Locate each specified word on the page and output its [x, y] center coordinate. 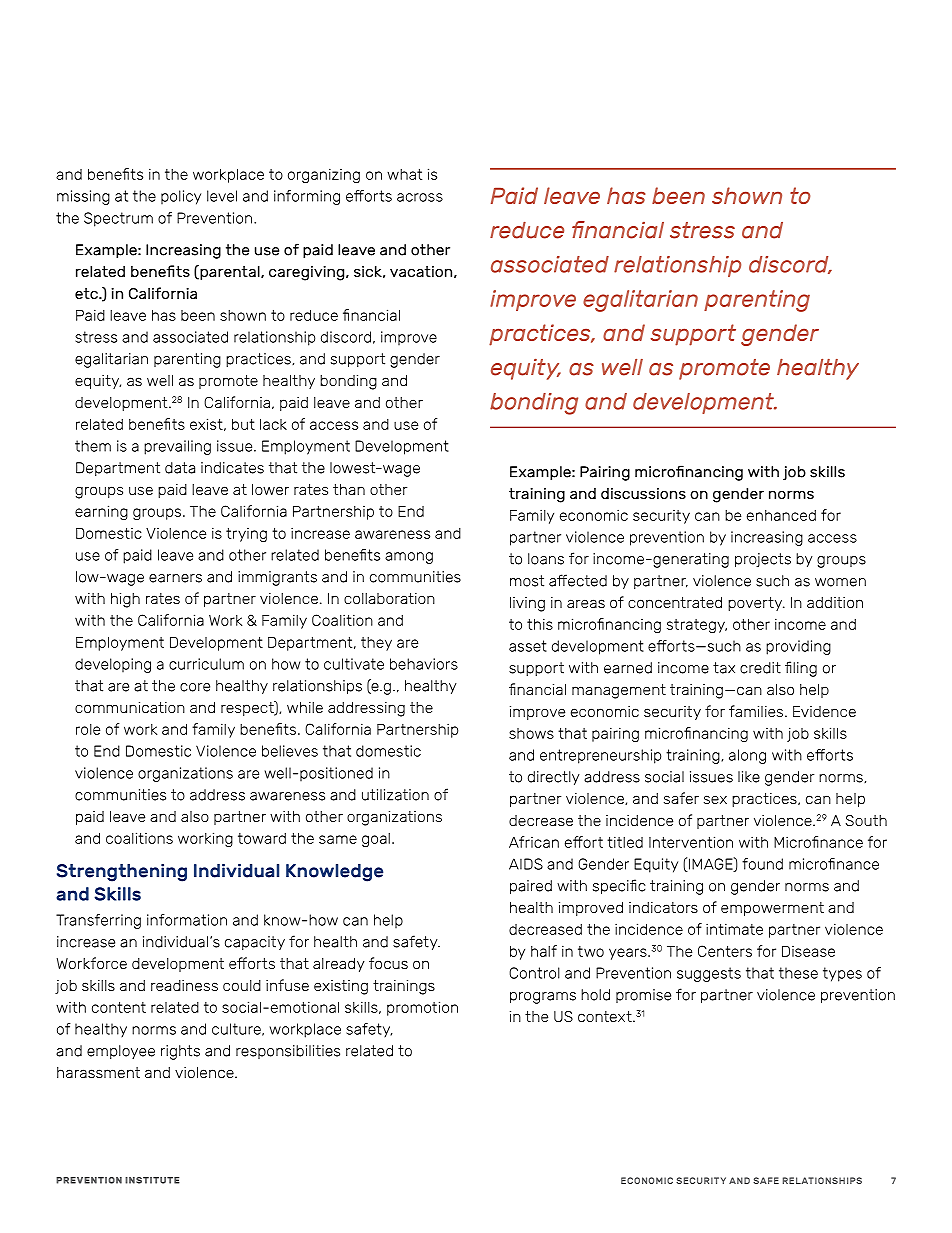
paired [531, 887]
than [349, 489]
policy [181, 197]
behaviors [424, 664]
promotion [422, 1008]
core [195, 687]
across [420, 197]
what [404, 174]
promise [643, 996]
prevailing [177, 447]
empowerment [772, 909]
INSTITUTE [152, 1180]
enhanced [781, 515]
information [187, 920]
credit [760, 668]
